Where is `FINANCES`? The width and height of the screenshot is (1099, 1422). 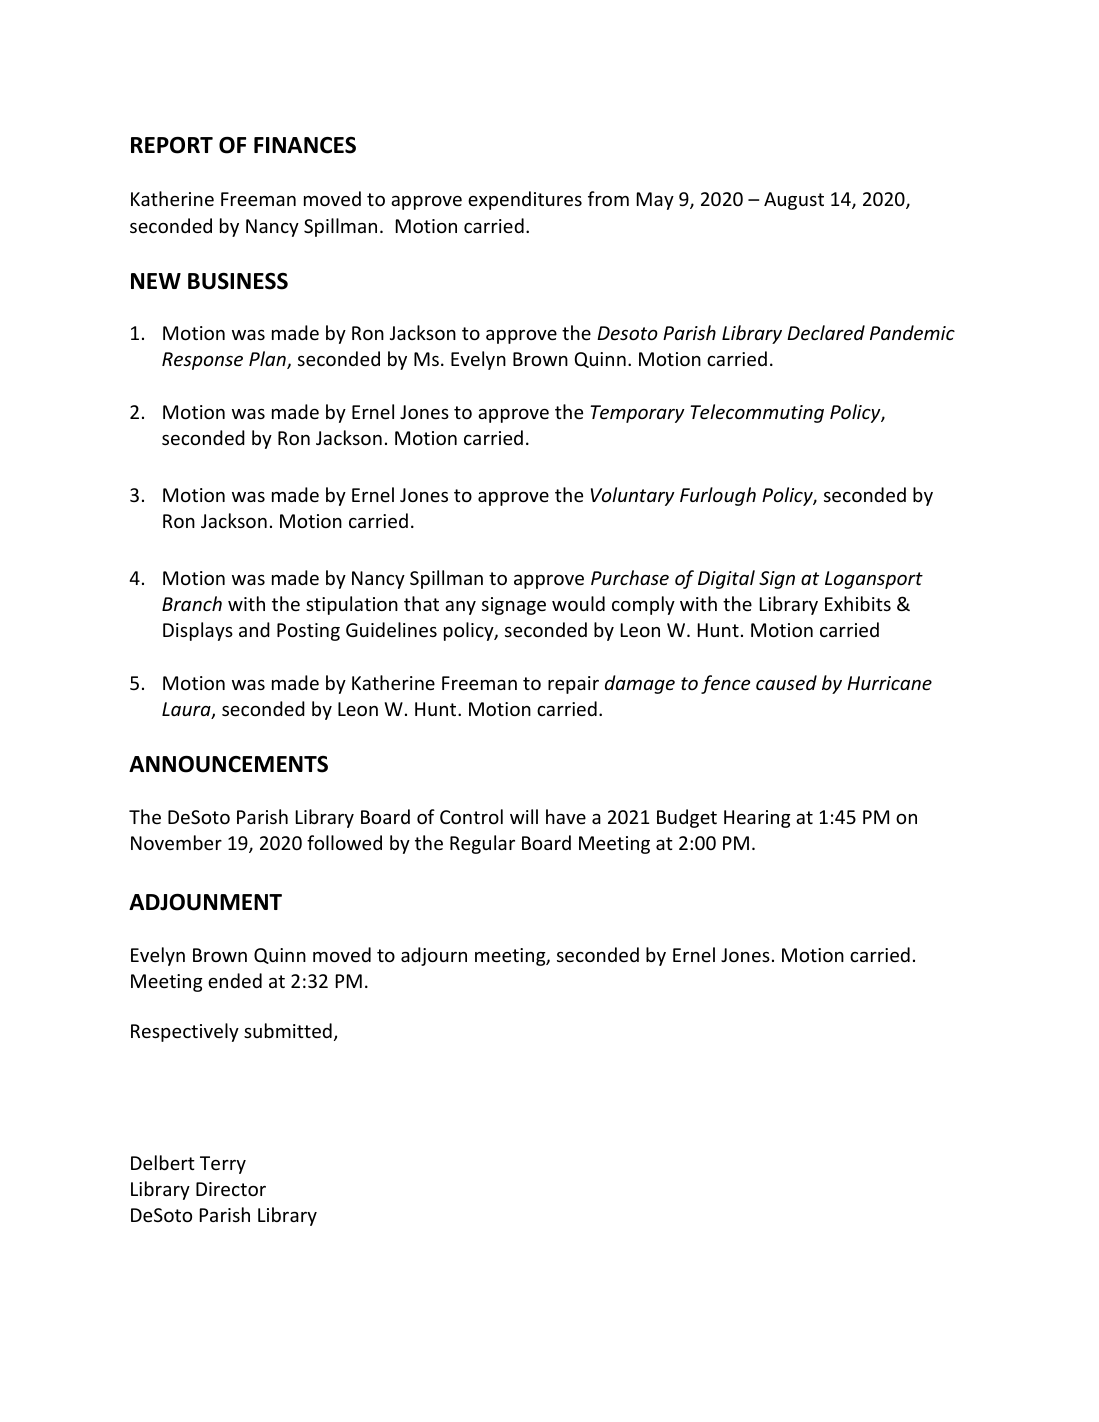 FINANCES is located at coordinates (305, 145).
